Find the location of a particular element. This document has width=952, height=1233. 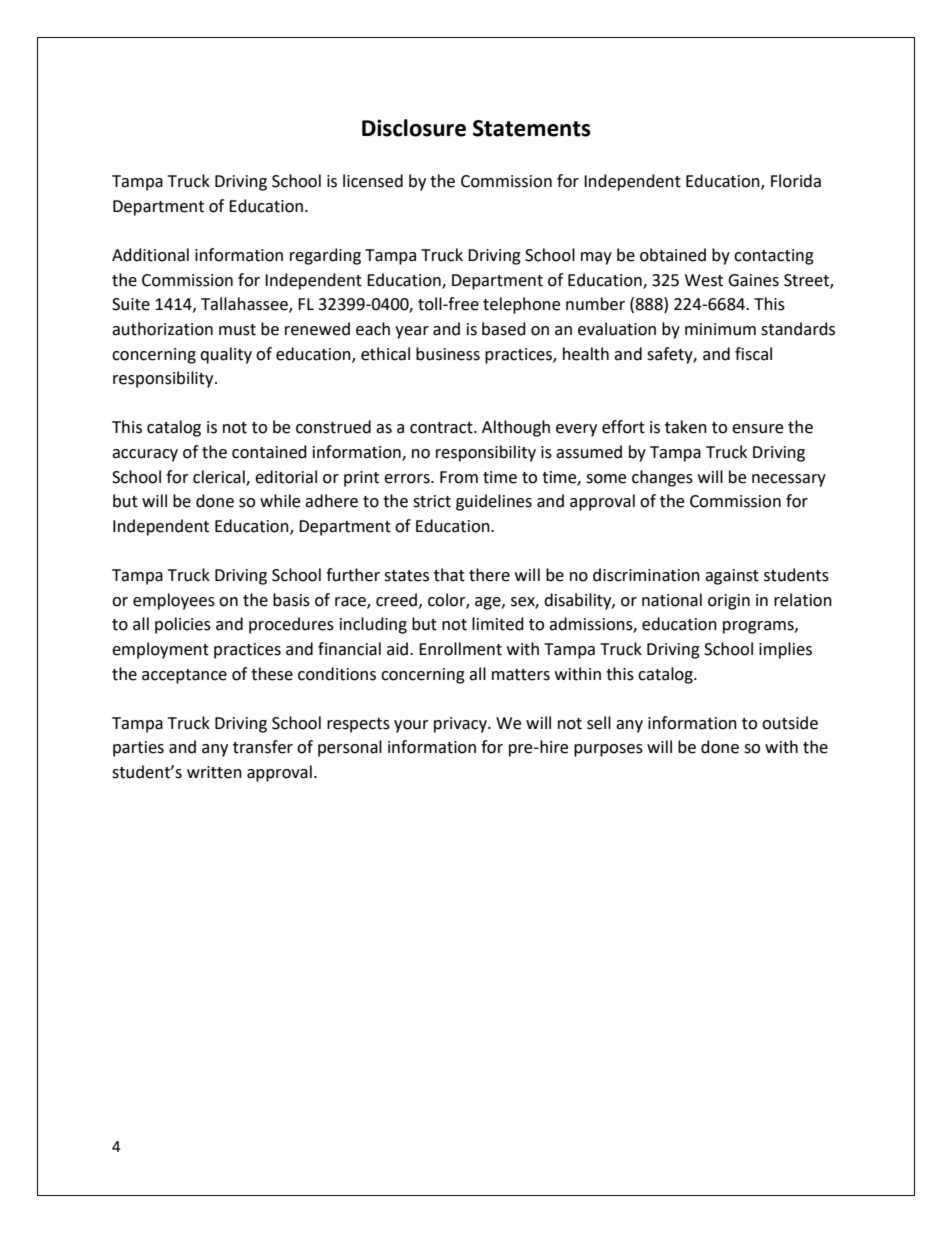

Florida is located at coordinates (796, 181).
